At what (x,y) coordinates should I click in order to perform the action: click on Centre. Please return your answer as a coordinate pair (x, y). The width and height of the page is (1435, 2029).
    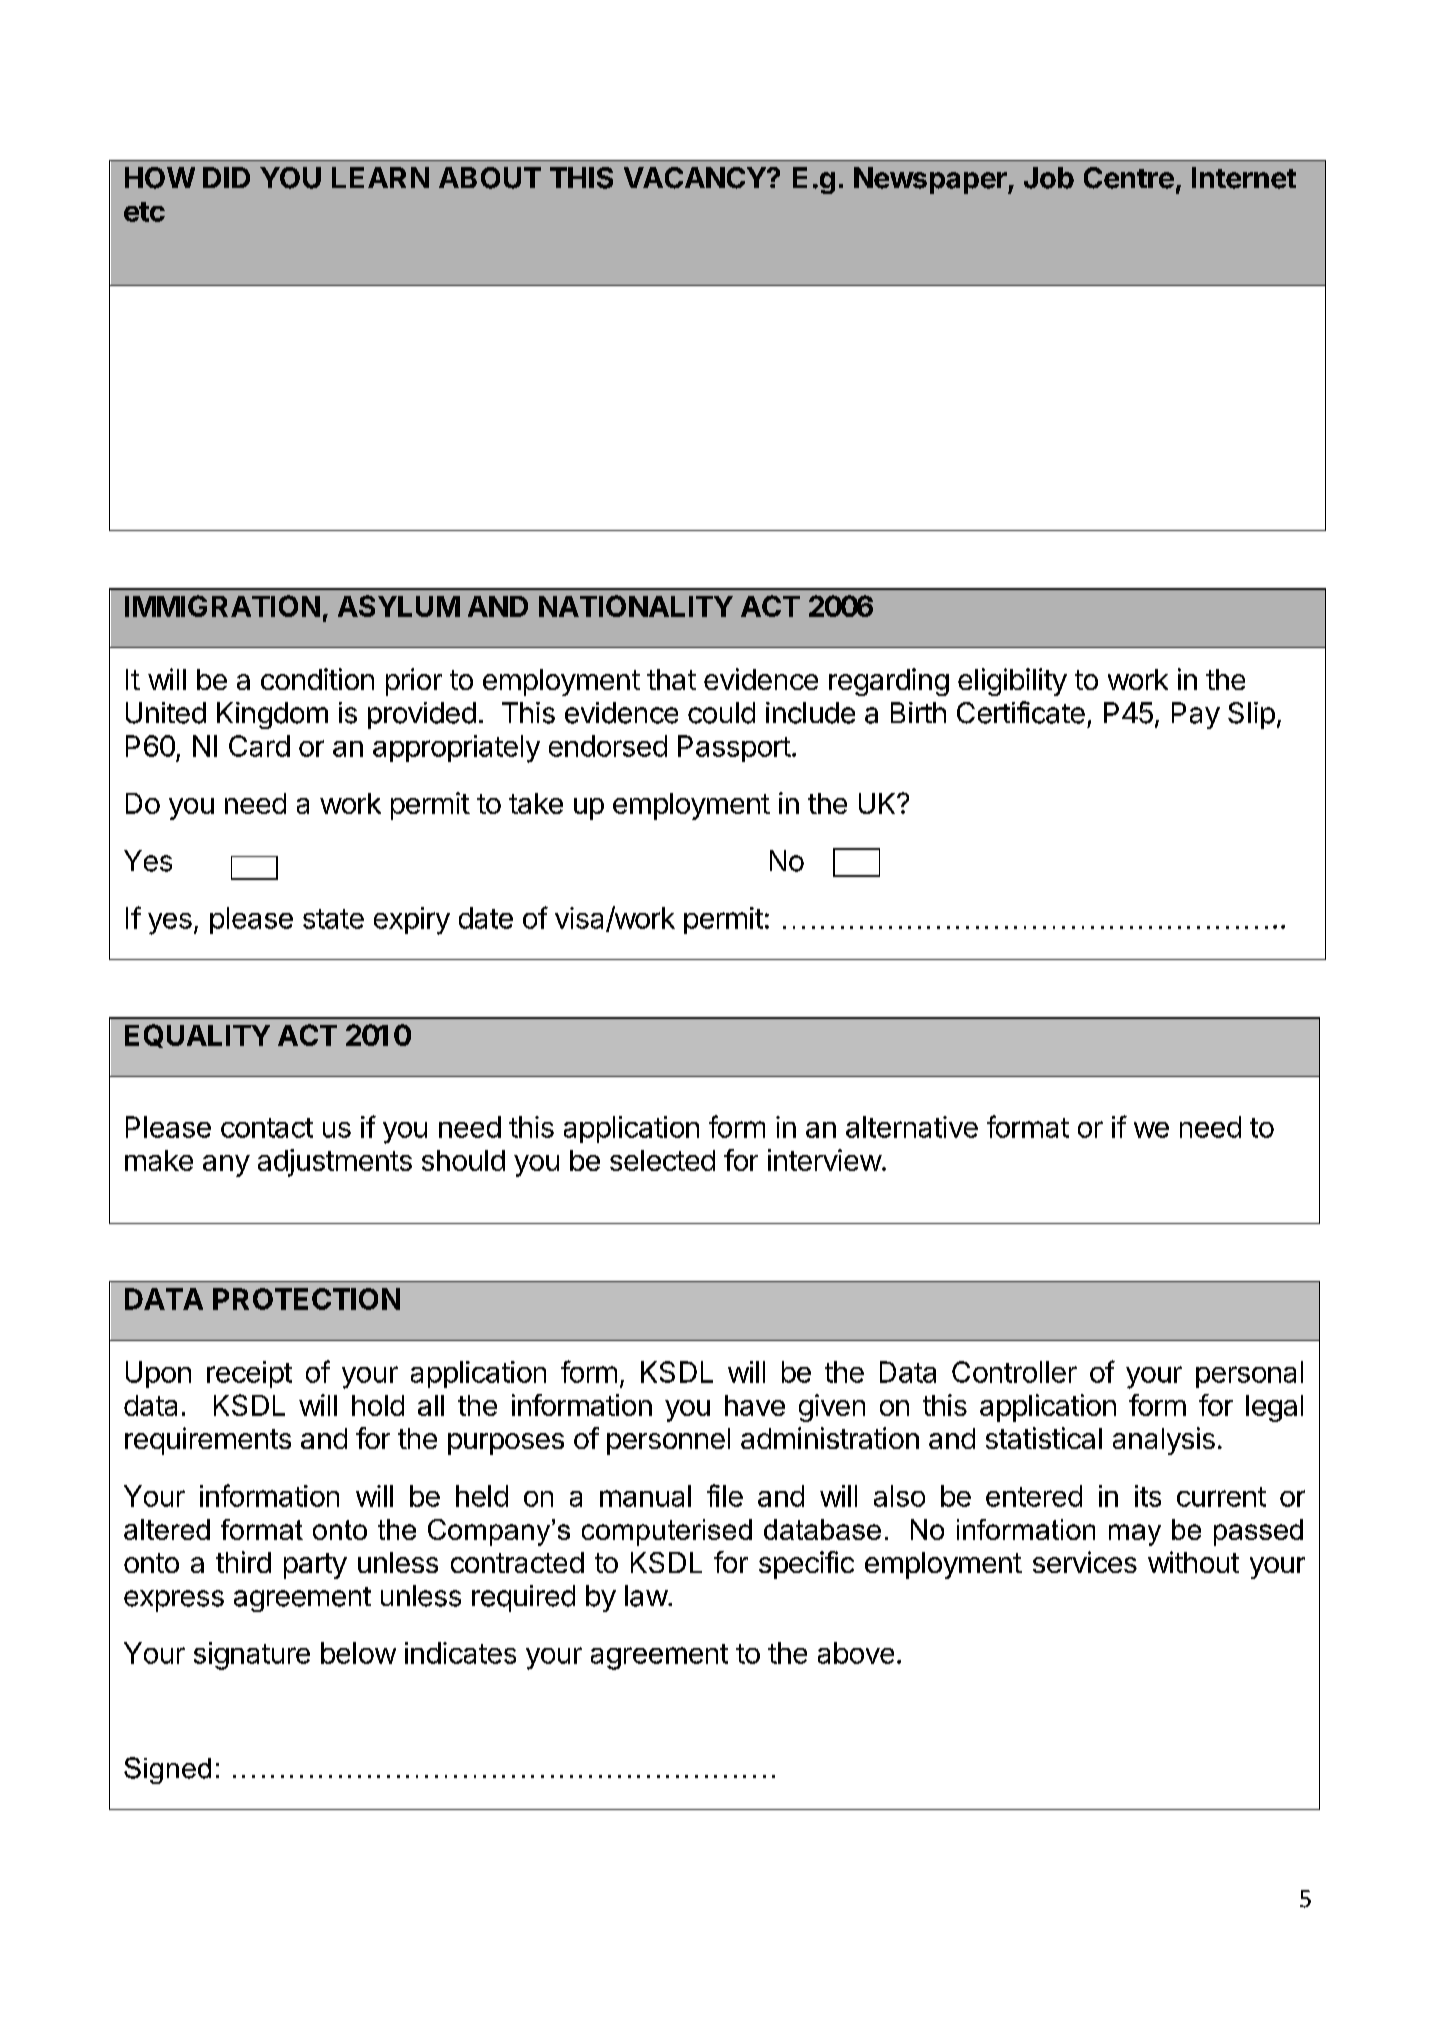
    Looking at the image, I should click on (1129, 178).
